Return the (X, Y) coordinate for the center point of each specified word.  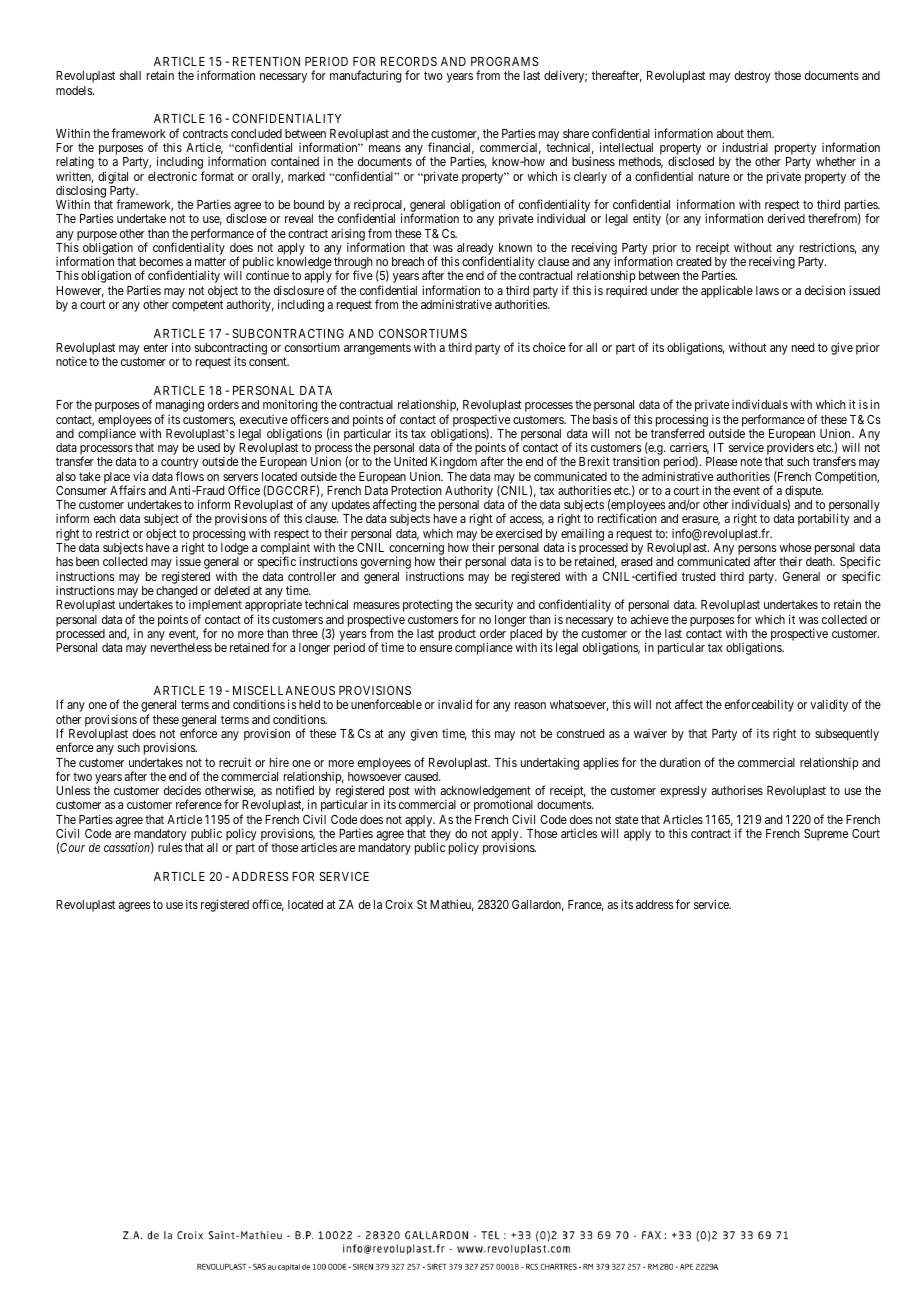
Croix (399, 904)
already (475, 250)
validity (829, 705)
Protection (416, 490)
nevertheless (181, 647)
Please (721, 461)
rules (170, 847)
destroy (753, 77)
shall (130, 75)
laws (767, 290)
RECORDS (409, 61)
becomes (161, 261)
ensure (436, 648)
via (140, 476)
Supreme (826, 835)
